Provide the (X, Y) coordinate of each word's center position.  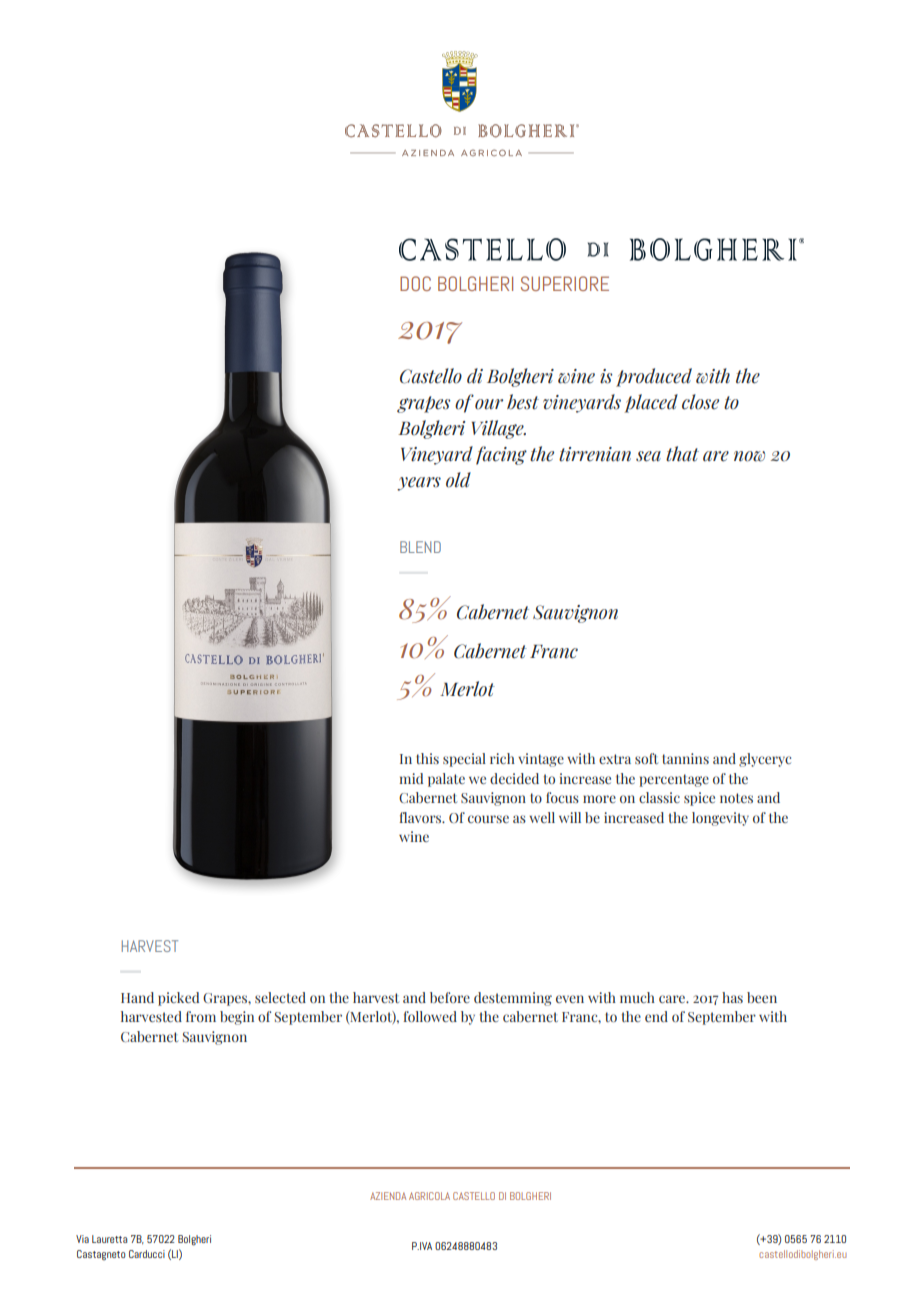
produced (654, 377)
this (427, 758)
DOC (415, 283)
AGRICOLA (429, 1196)
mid (411, 778)
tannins (685, 758)
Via (82, 1239)
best (523, 402)
